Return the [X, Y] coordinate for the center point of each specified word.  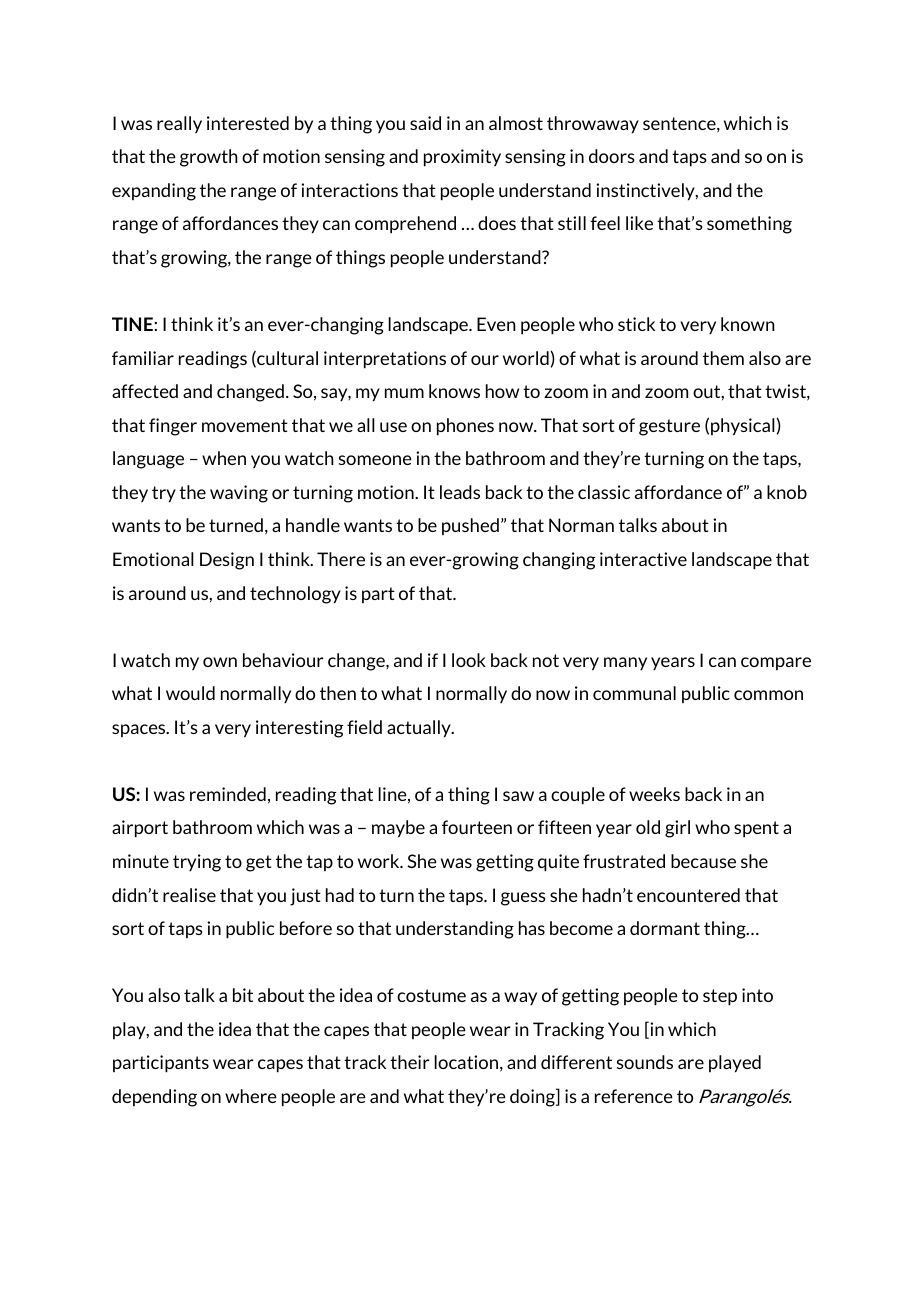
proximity [462, 158]
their [410, 1062]
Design [227, 561]
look [469, 660]
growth [209, 158]
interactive [643, 559]
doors [612, 156]
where [251, 1096]
